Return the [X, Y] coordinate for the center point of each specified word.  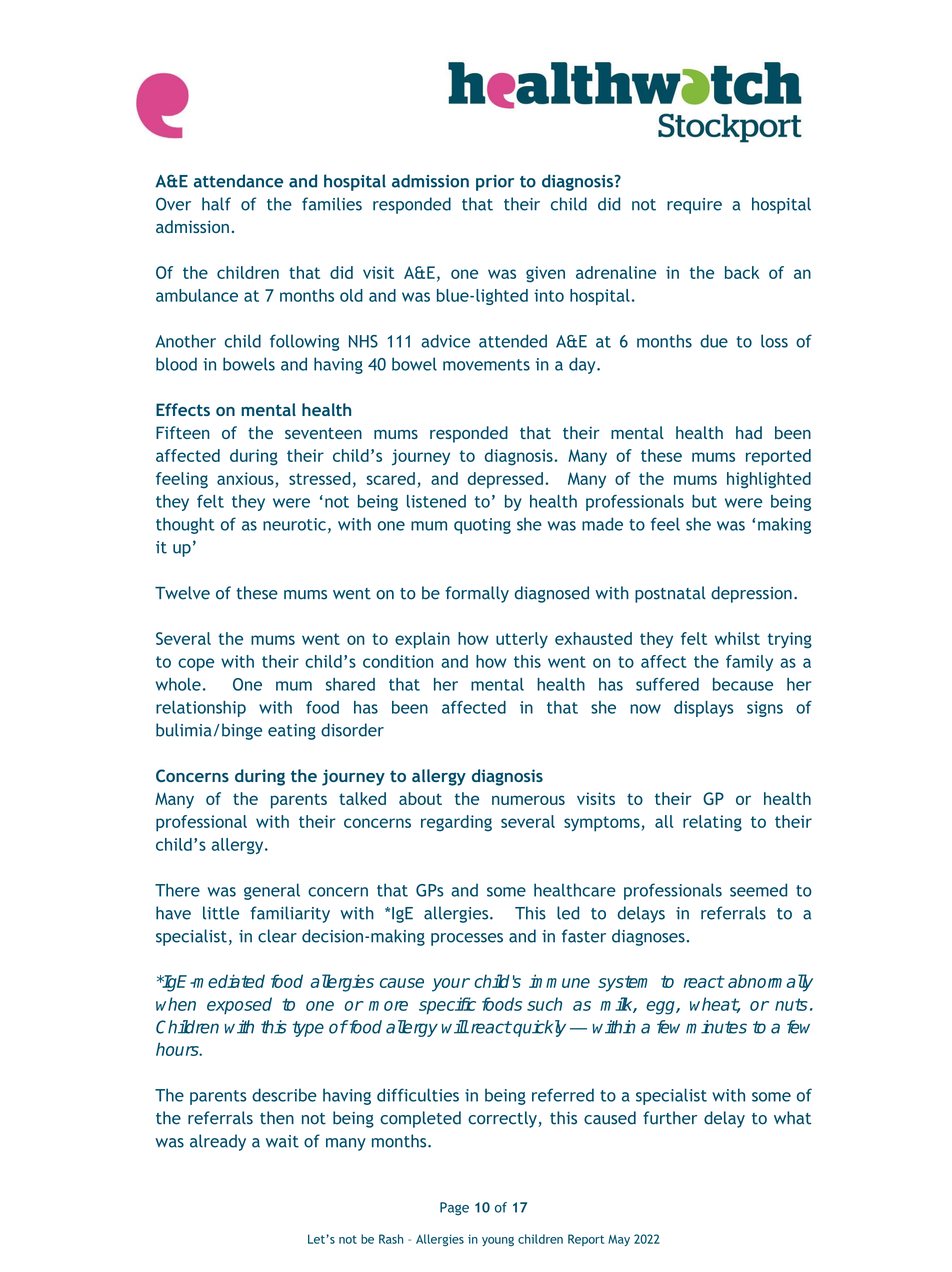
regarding [456, 823]
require [694, 206]
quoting [482, 526]
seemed [758, 890]
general [272, 891]
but [704, 501]
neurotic [294, 524]
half [216, 204]
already [218, 1142]
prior [495, 183]
